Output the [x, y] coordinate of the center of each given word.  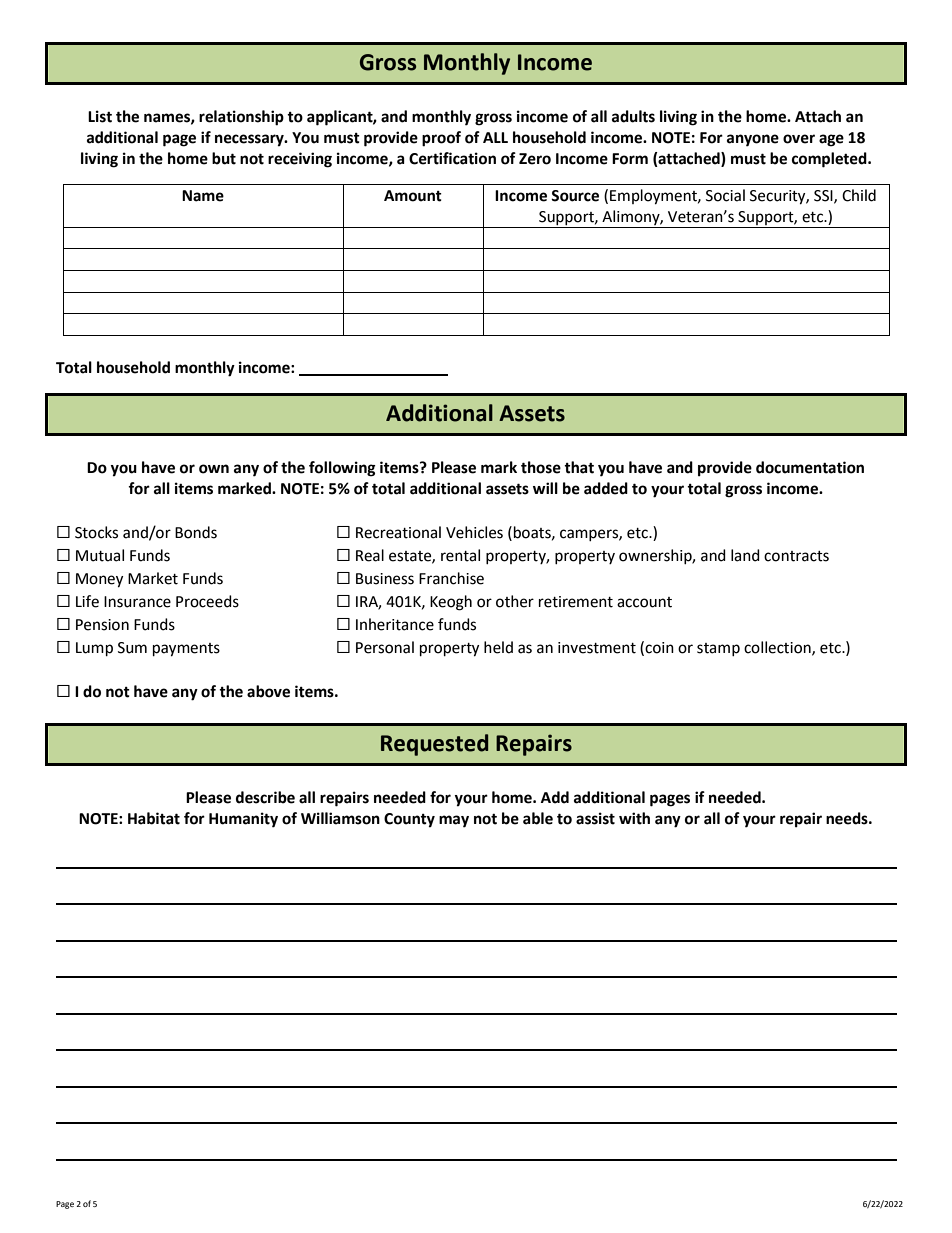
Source [575, 196]
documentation [810, 467]
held [498, 647]
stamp [718, 649]
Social [725, 195]
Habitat [154, 818]
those [541, 467]
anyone [753, 140]
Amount [413, 196]
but [224, 158]
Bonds [196, 532]
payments [186, 650]
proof [441, 139]
